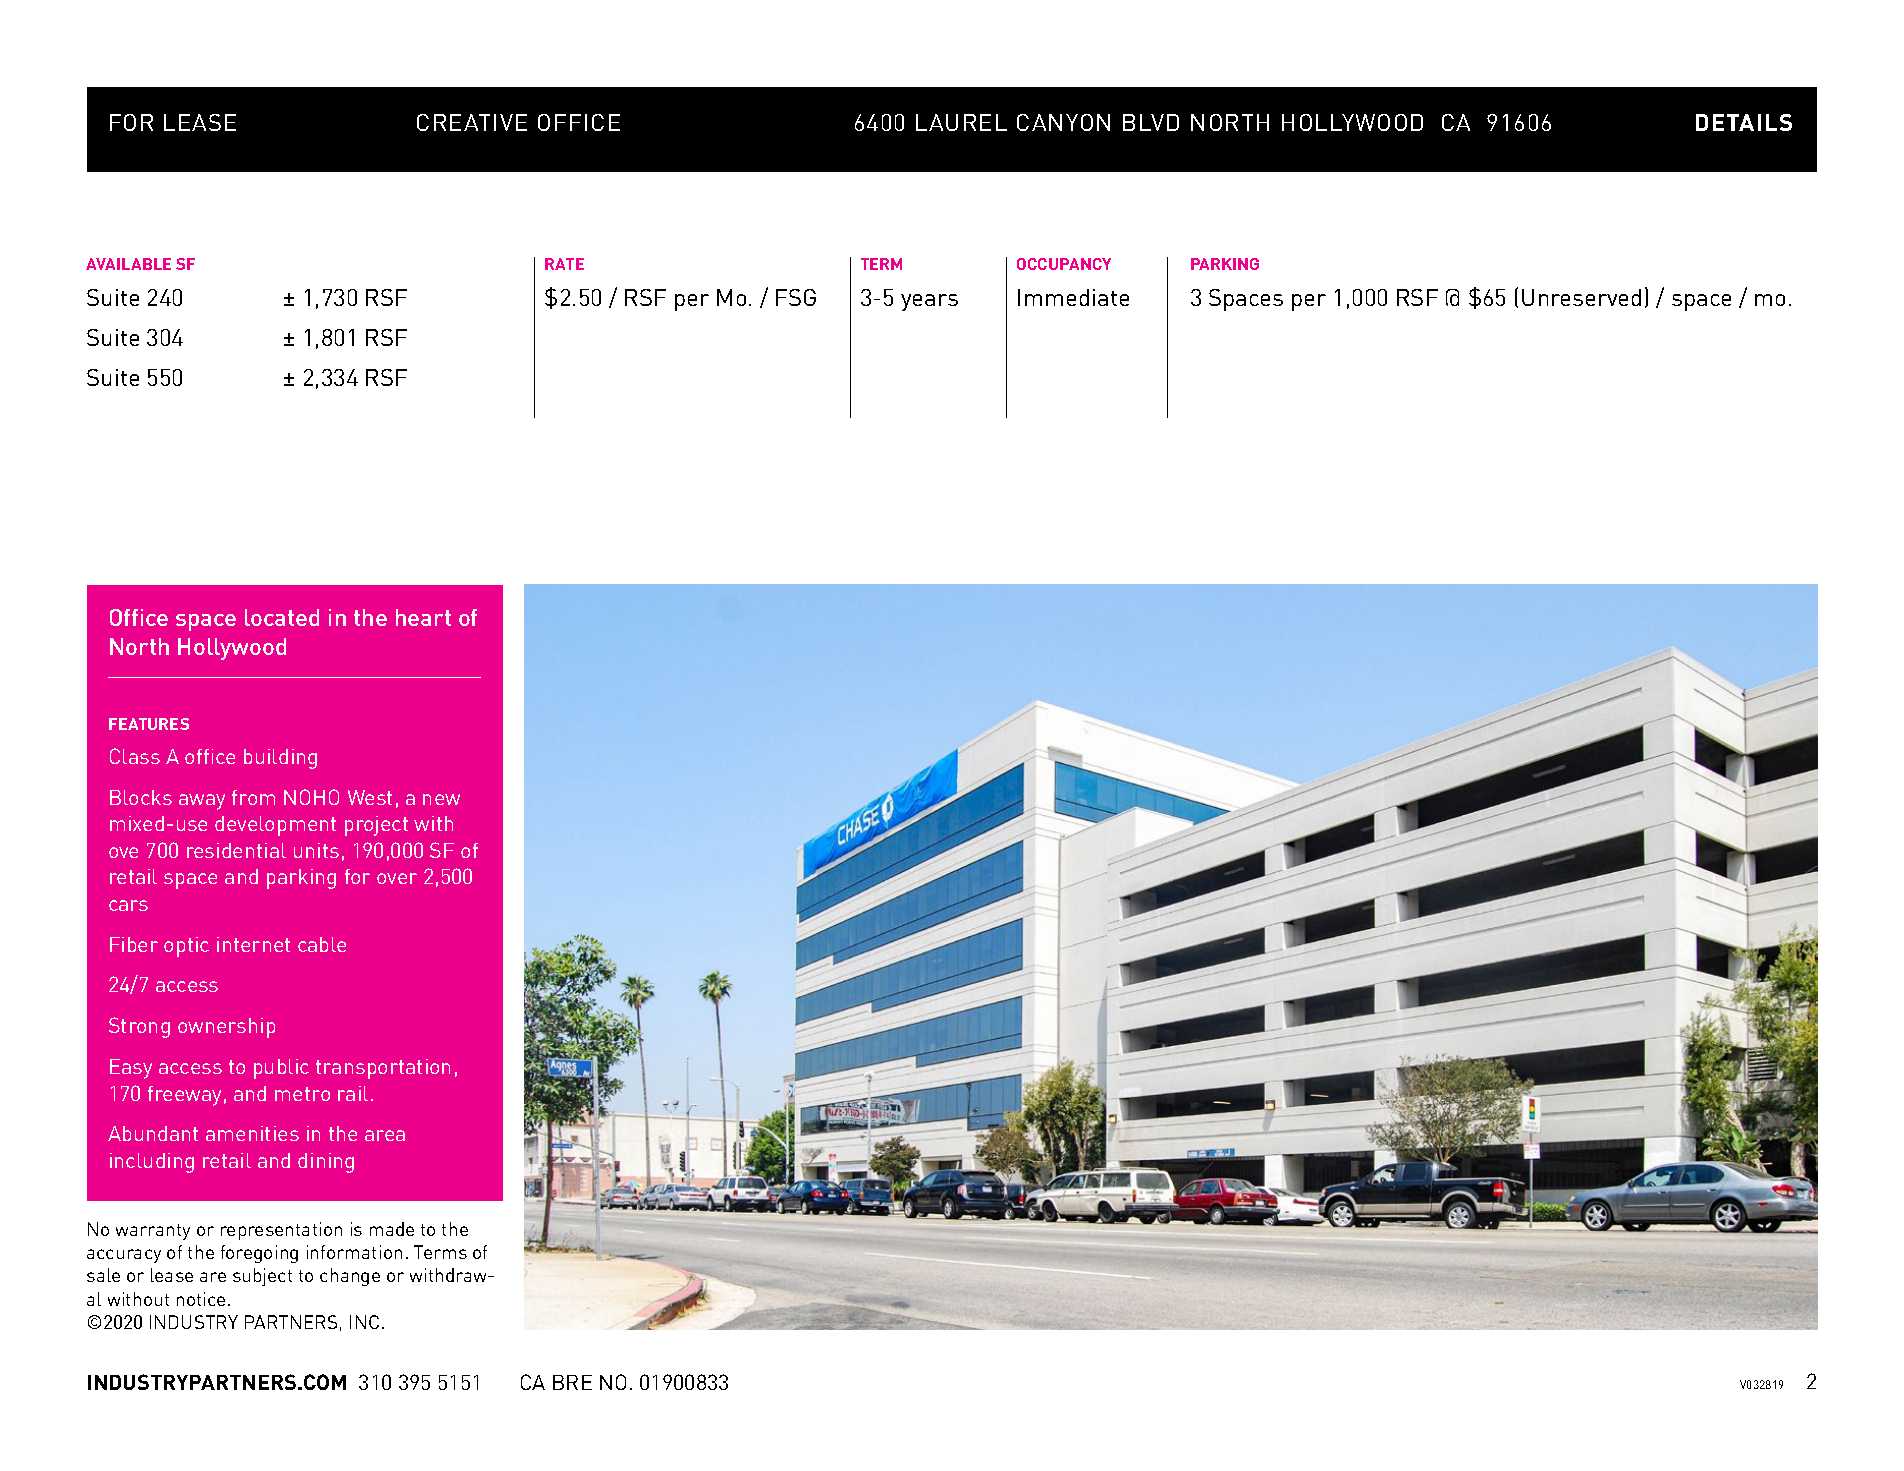  I want to click on building, so click(280, 759).
